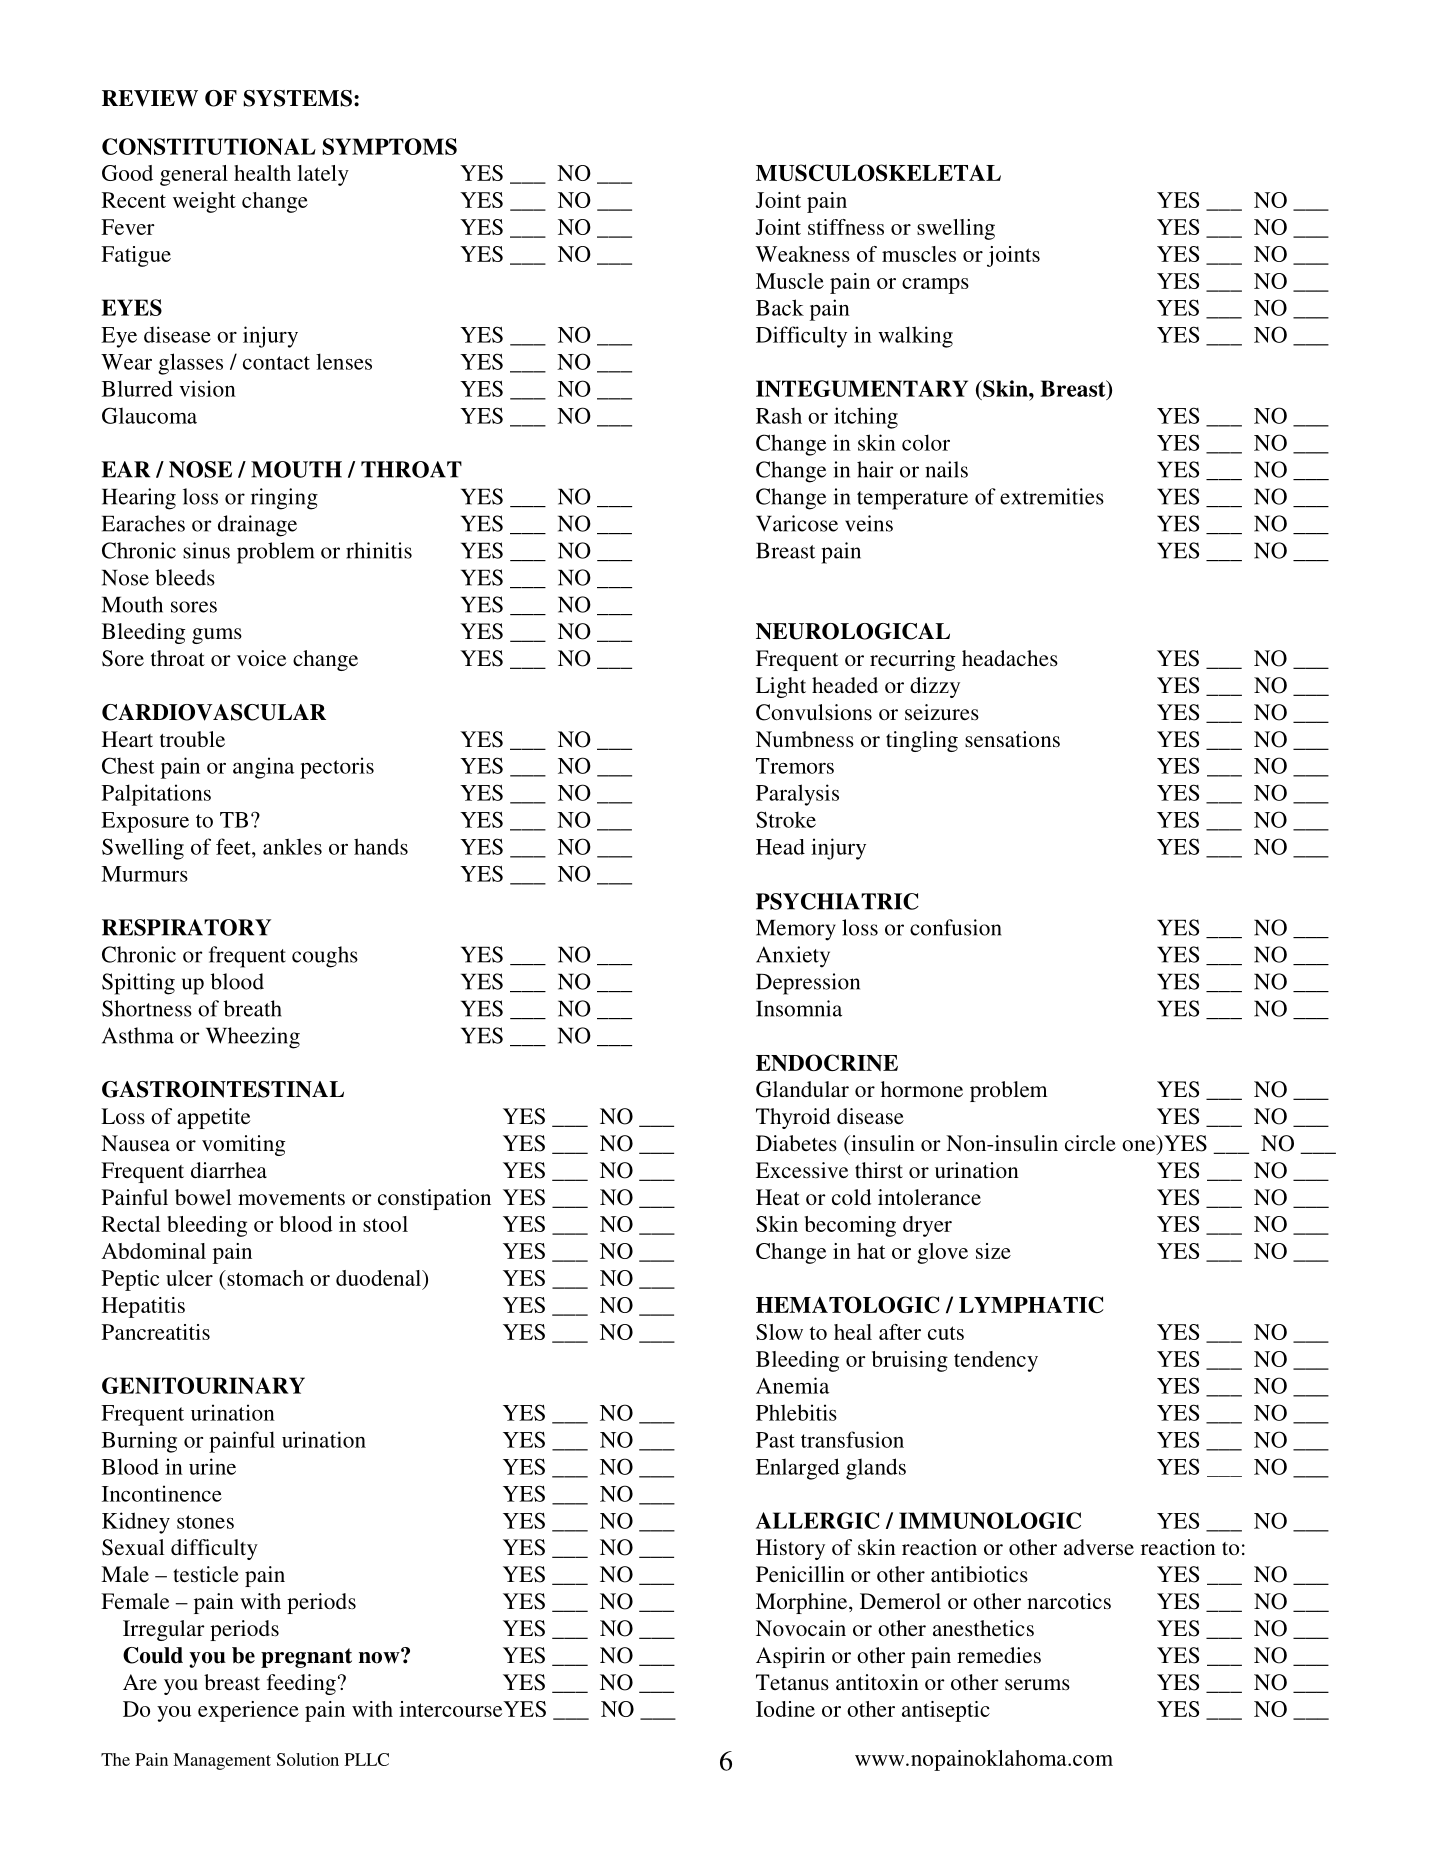 The image size is (1435, 1856). Describe the element at coordinates (390, 146) in the page. I see `SYMPTOMS` at that location.
